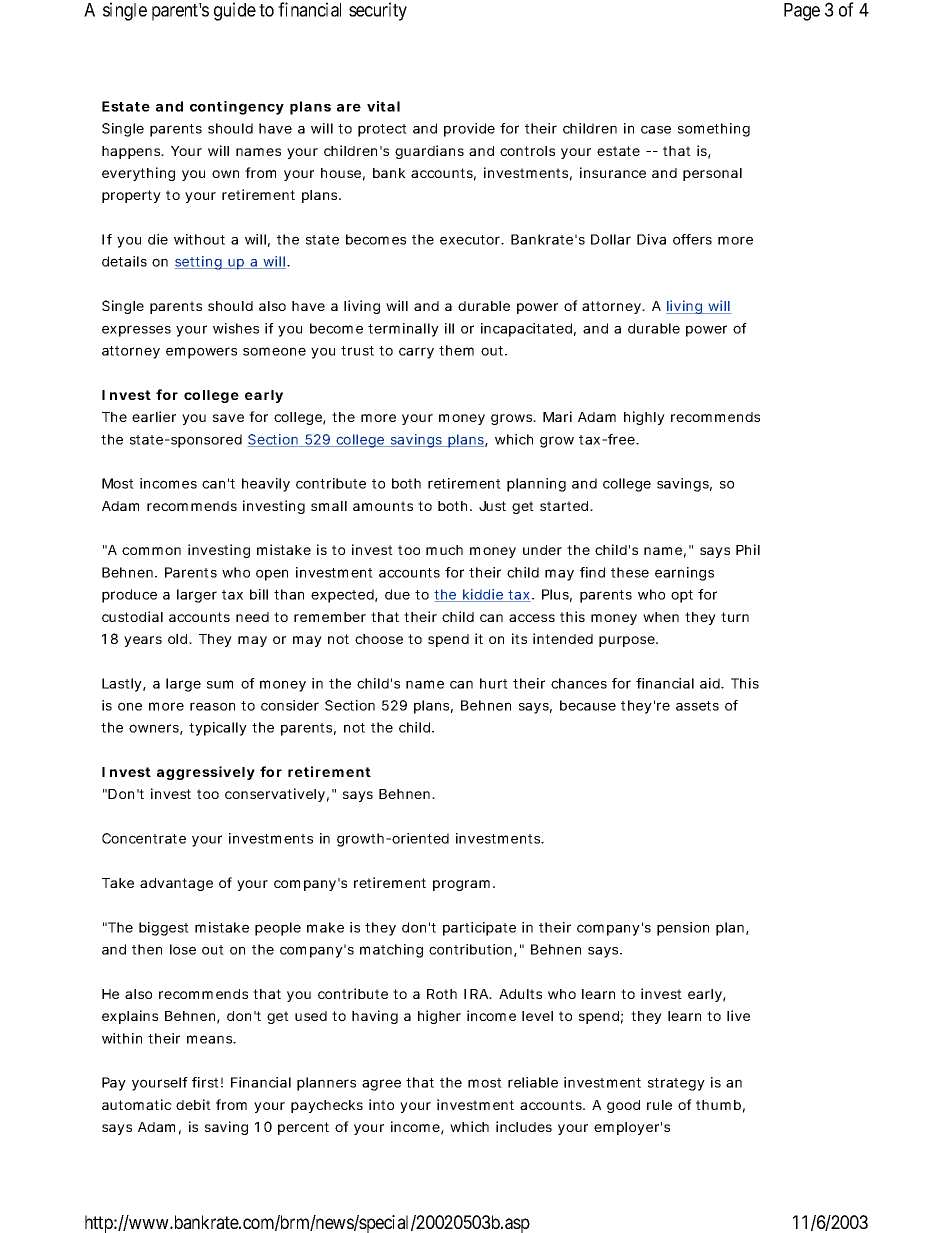 The height and width of the screenshot is (1233, 952). What do you see at coordinates (802, 12) in the screenshot?
I see `Page` at bounding box center [802, 12].
